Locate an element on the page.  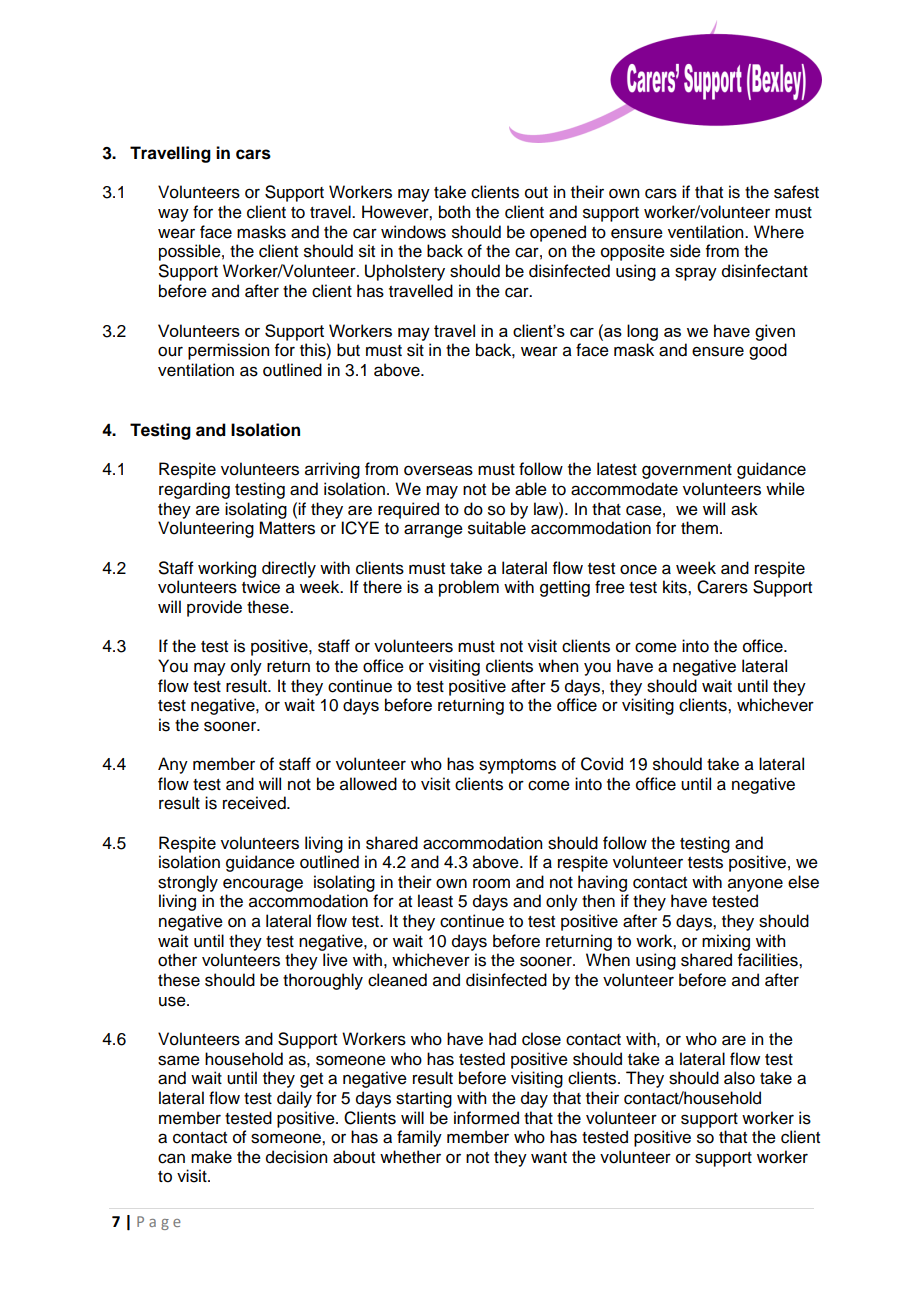
permission is located at coordinates (228, 351).
